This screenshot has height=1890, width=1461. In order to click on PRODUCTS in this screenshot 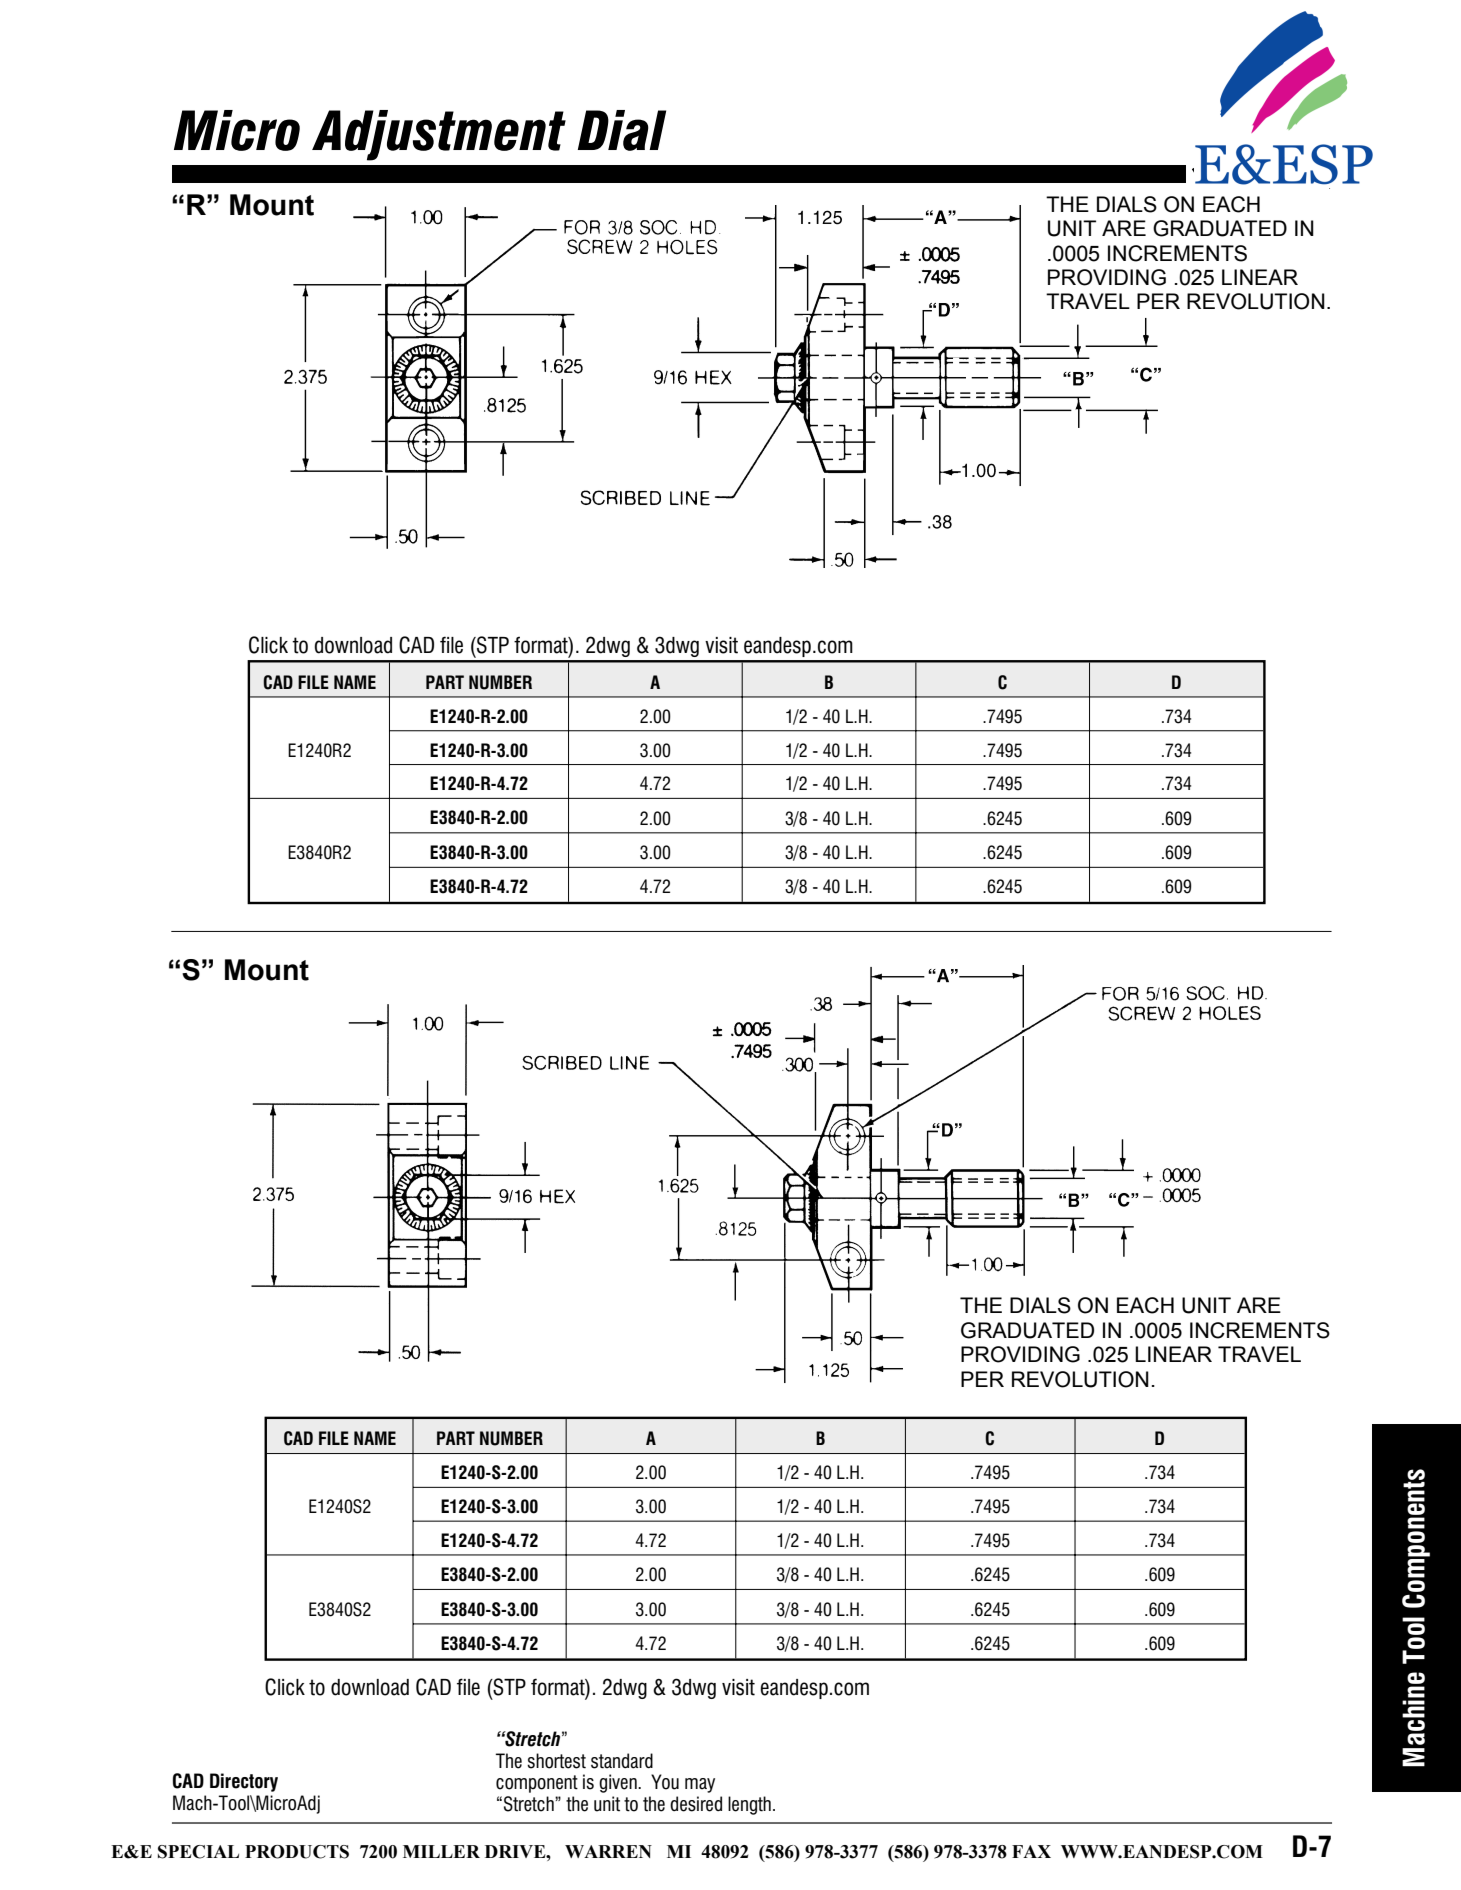, I will do `click(297, 1852)`.
